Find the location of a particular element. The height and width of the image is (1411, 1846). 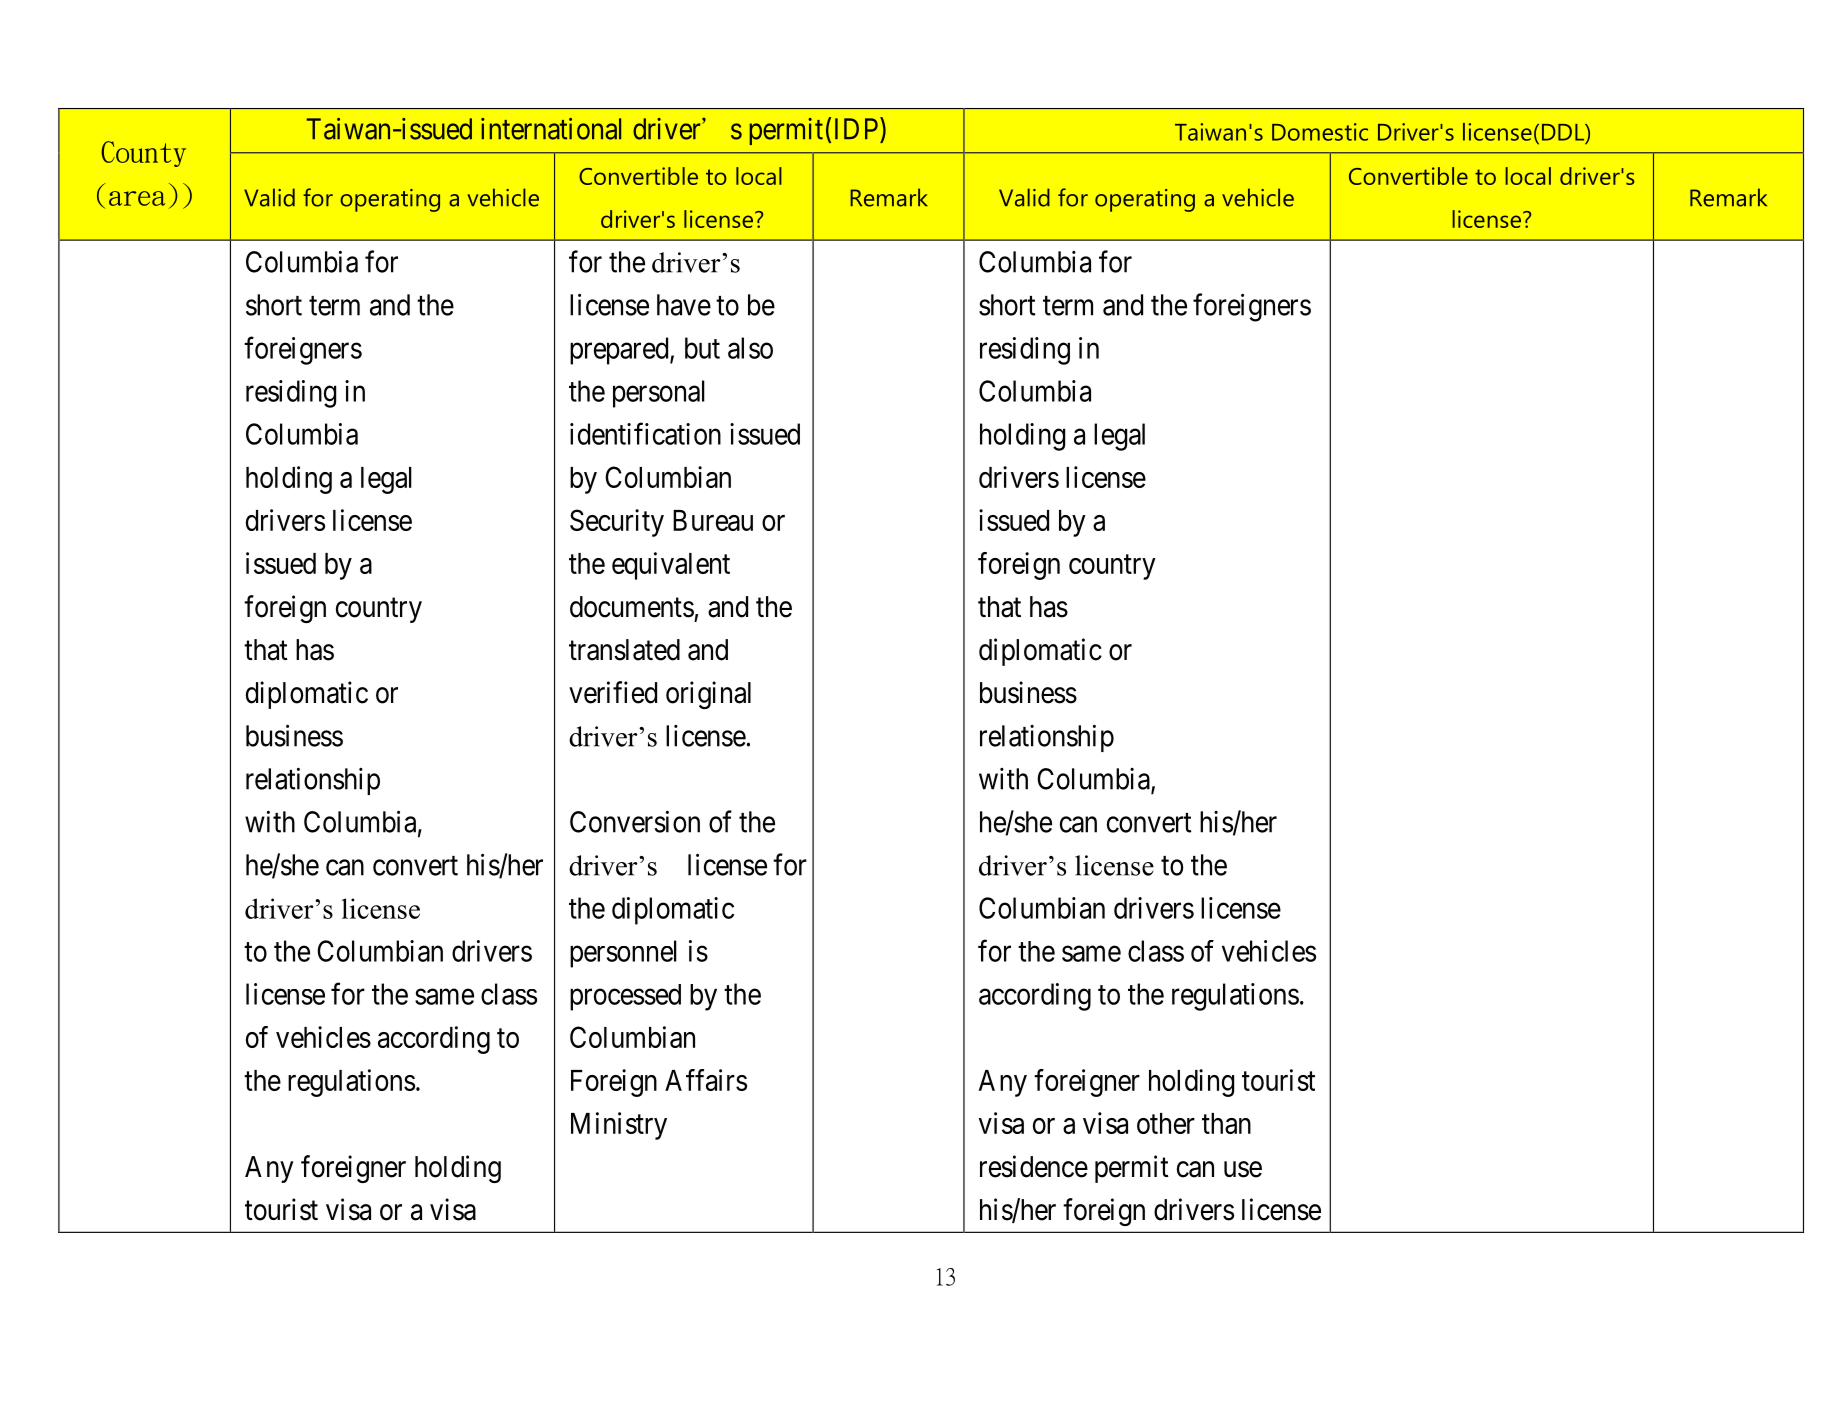

verified is located at coordinates (613, 692).
